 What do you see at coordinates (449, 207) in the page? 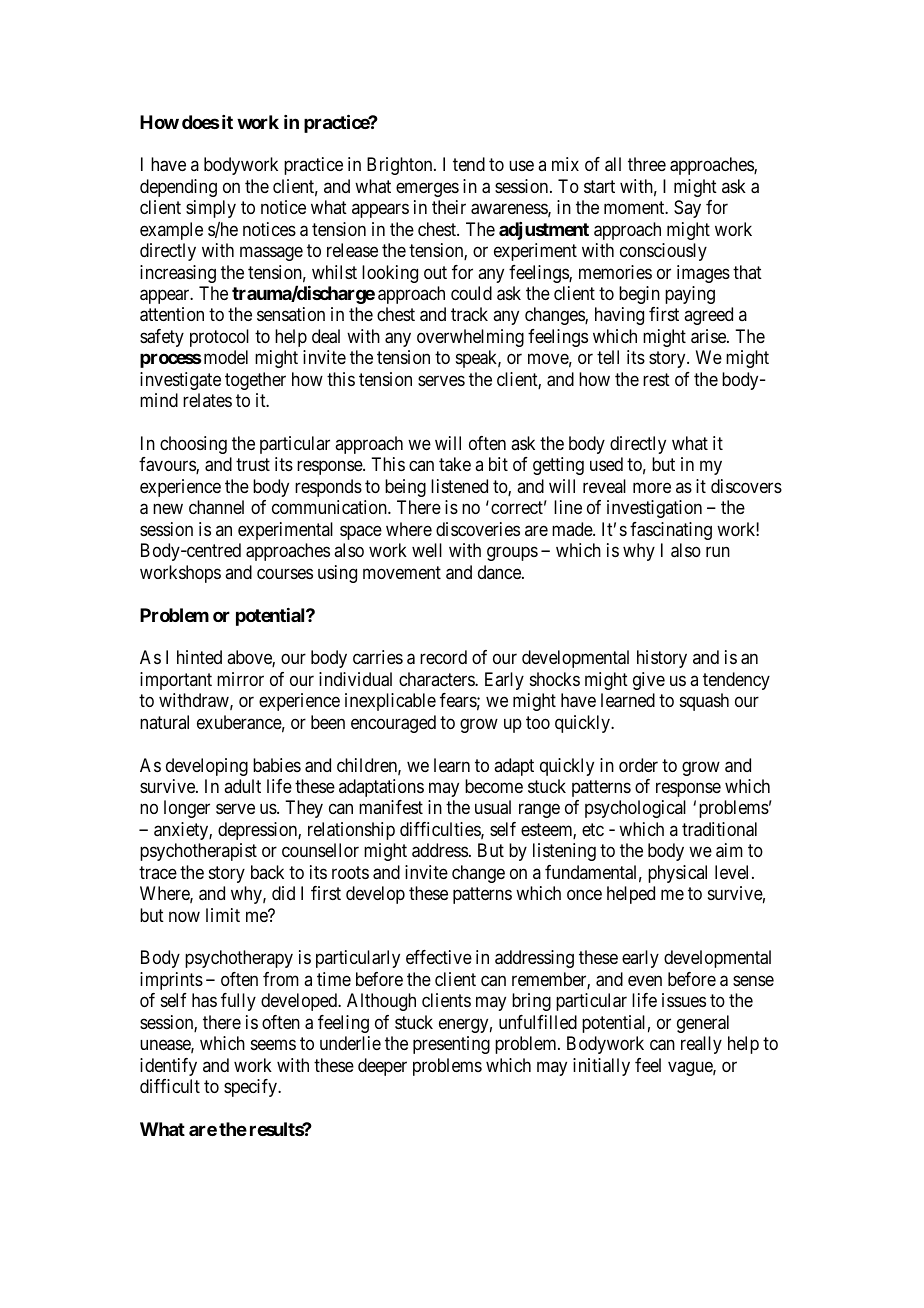
I see `their` at bounding box center [449, 207].
